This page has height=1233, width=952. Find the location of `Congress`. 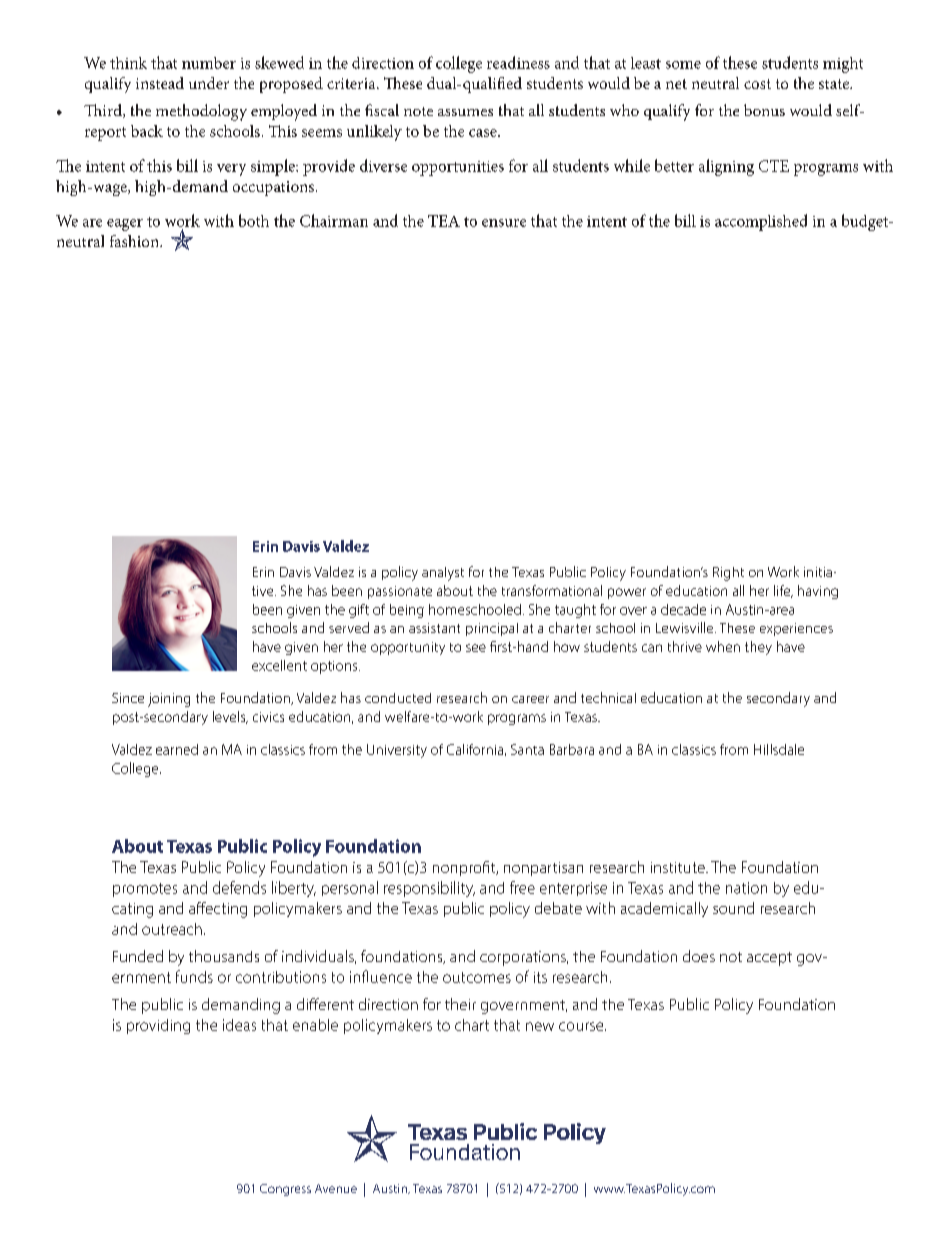

Congress is located at coordinates (285, 1190).
